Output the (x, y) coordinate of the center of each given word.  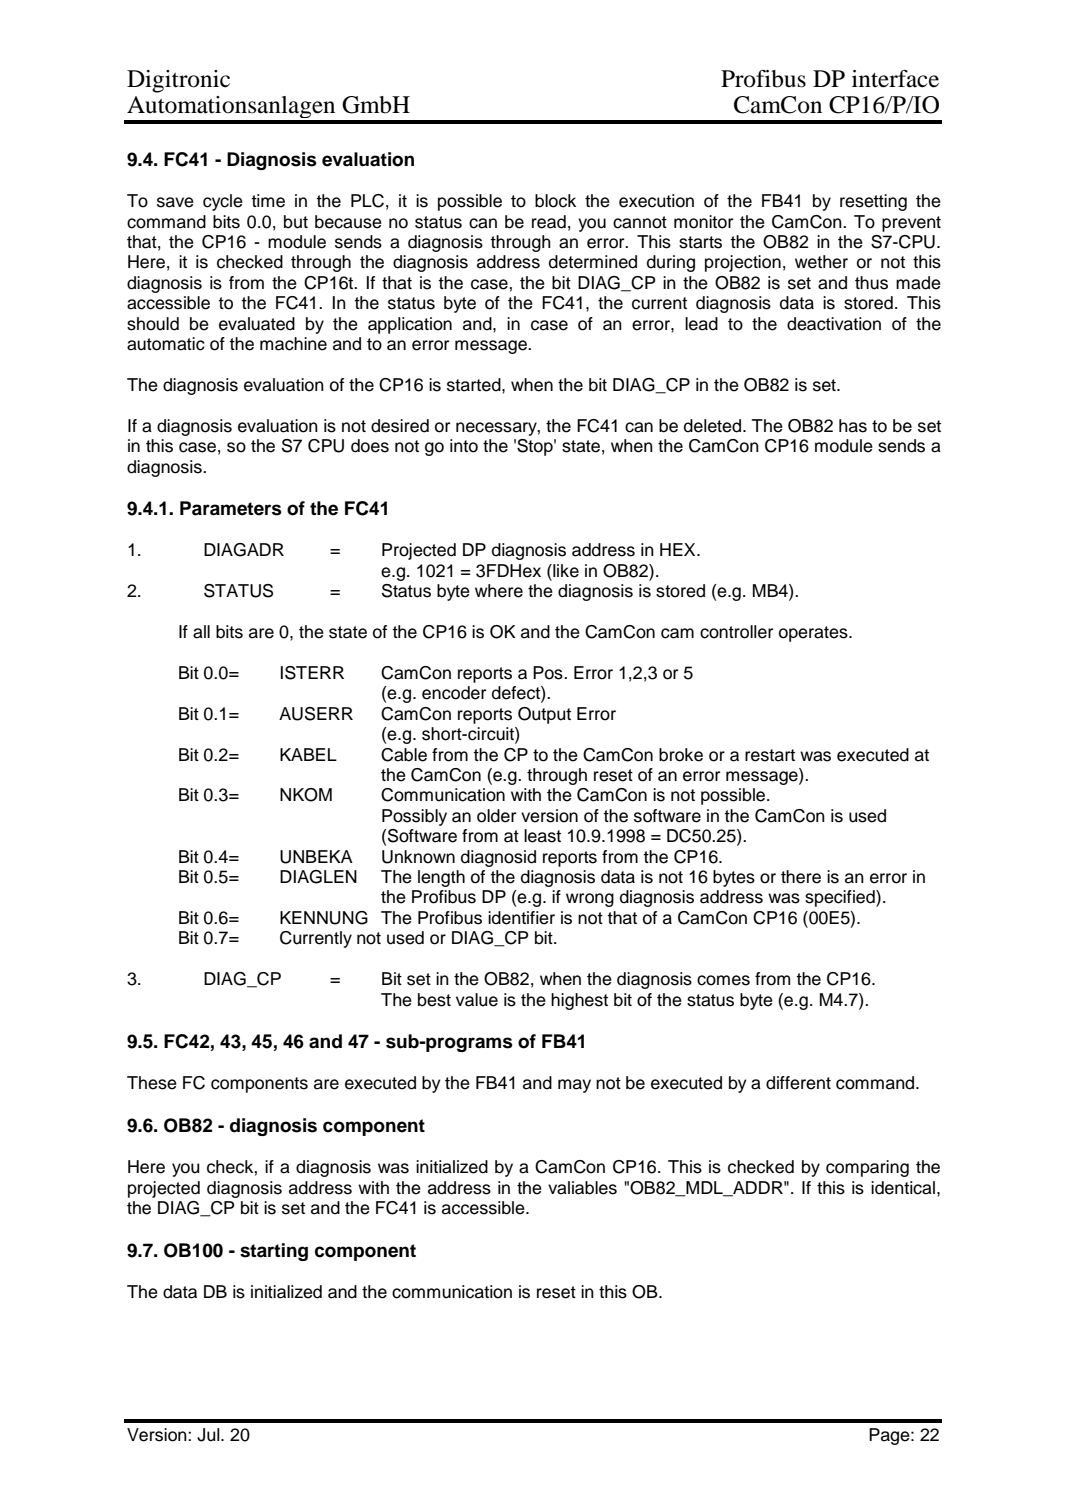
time (268, 201)
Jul (209, 1435)
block (555, 201)
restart (770, 755)
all (201, 632)
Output (544, 715)
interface (895, 79)
